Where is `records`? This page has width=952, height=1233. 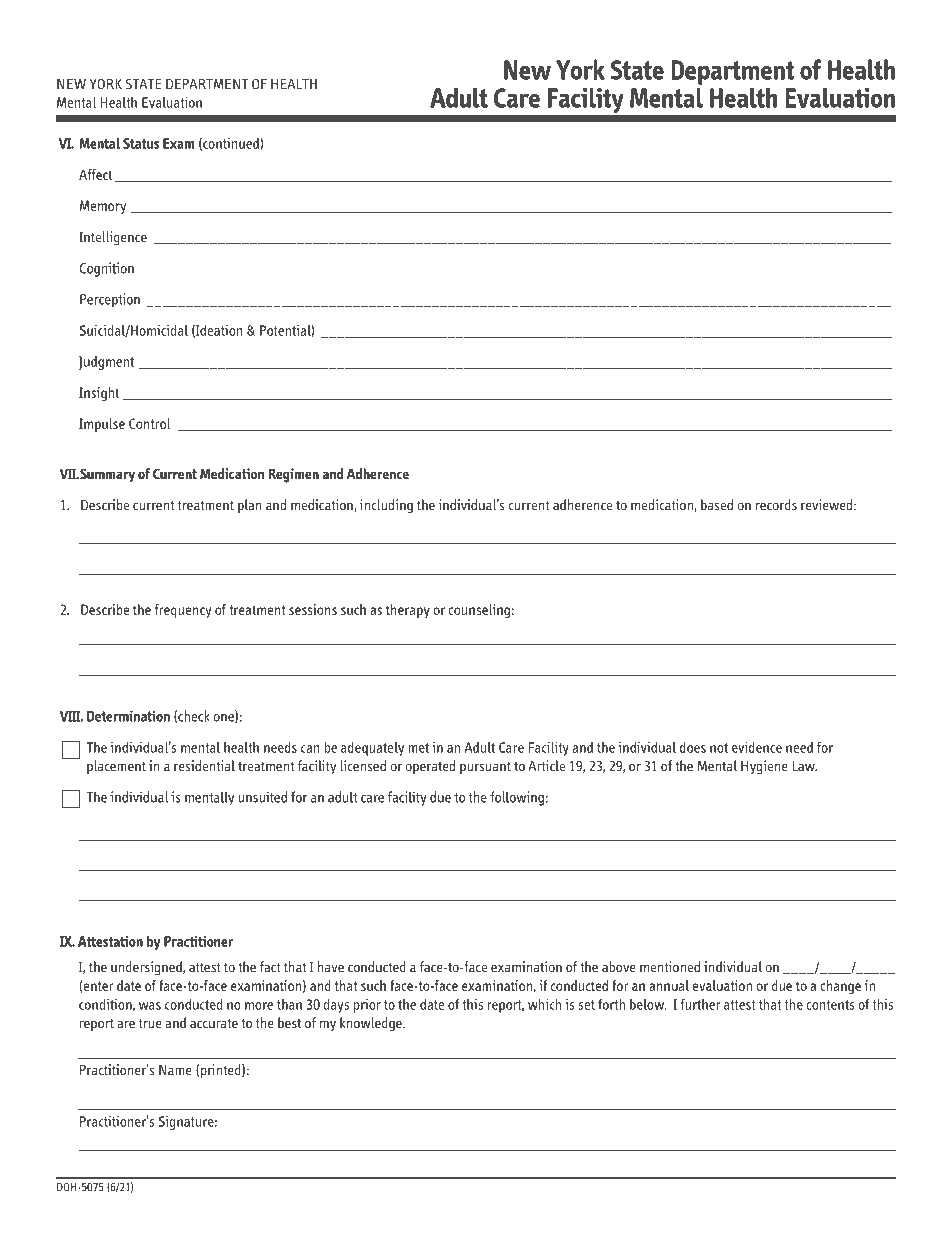
records is located at coordinates (776, 505).
